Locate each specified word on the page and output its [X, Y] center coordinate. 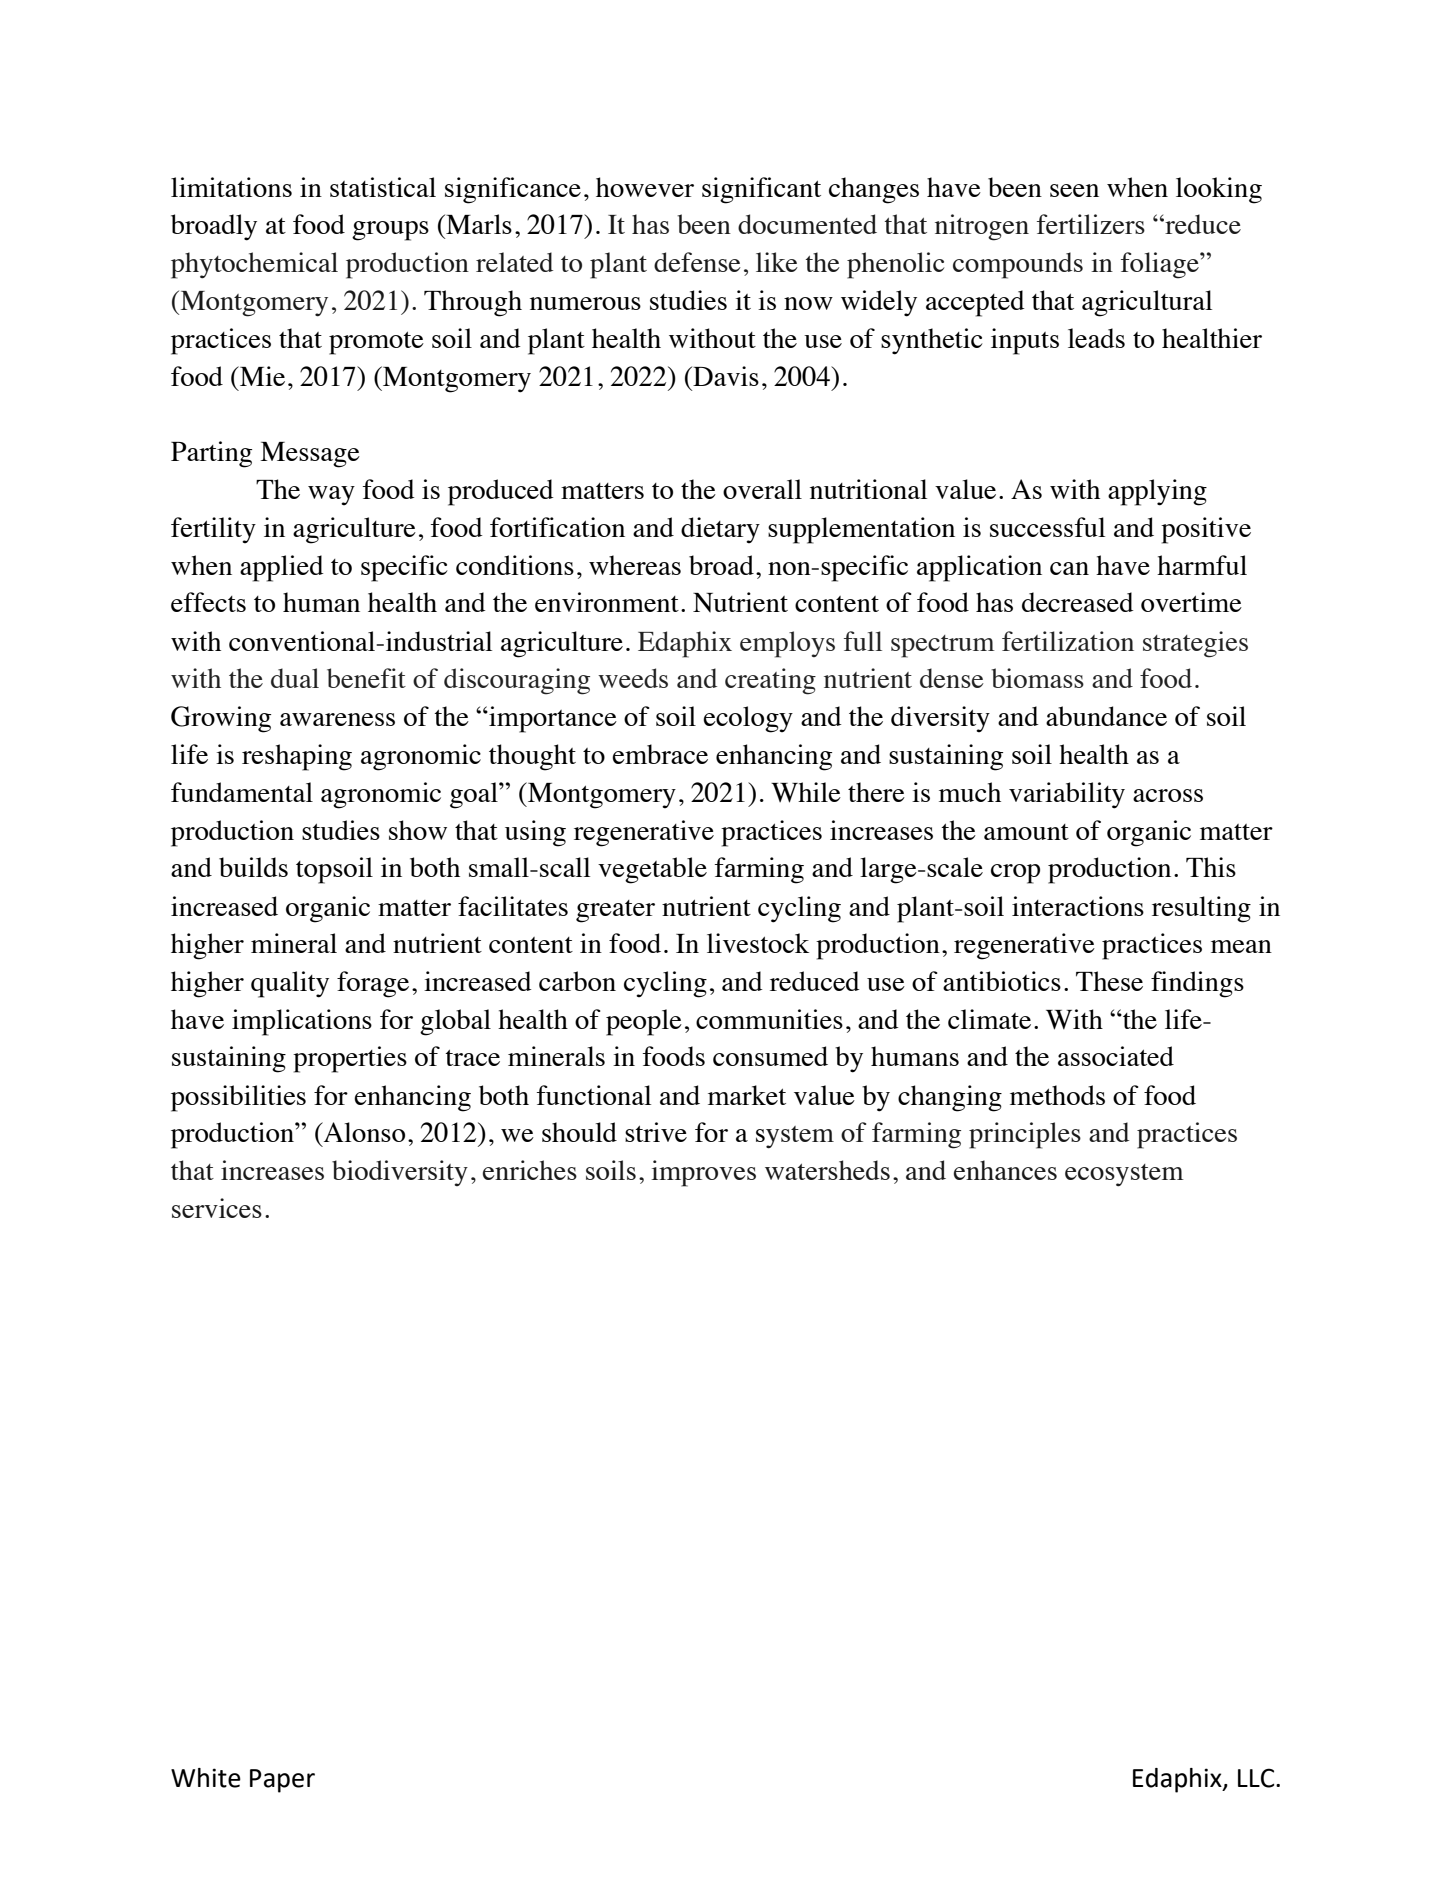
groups [390, 231]
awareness [337, 719]
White [206, 1778]
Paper [282, 1781]
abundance [1106, 716]
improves [703, 1173]
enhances [1005, 1170]
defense [697, 262]
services [217, 1208]
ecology [748, 719]
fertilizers [1091, 224]
